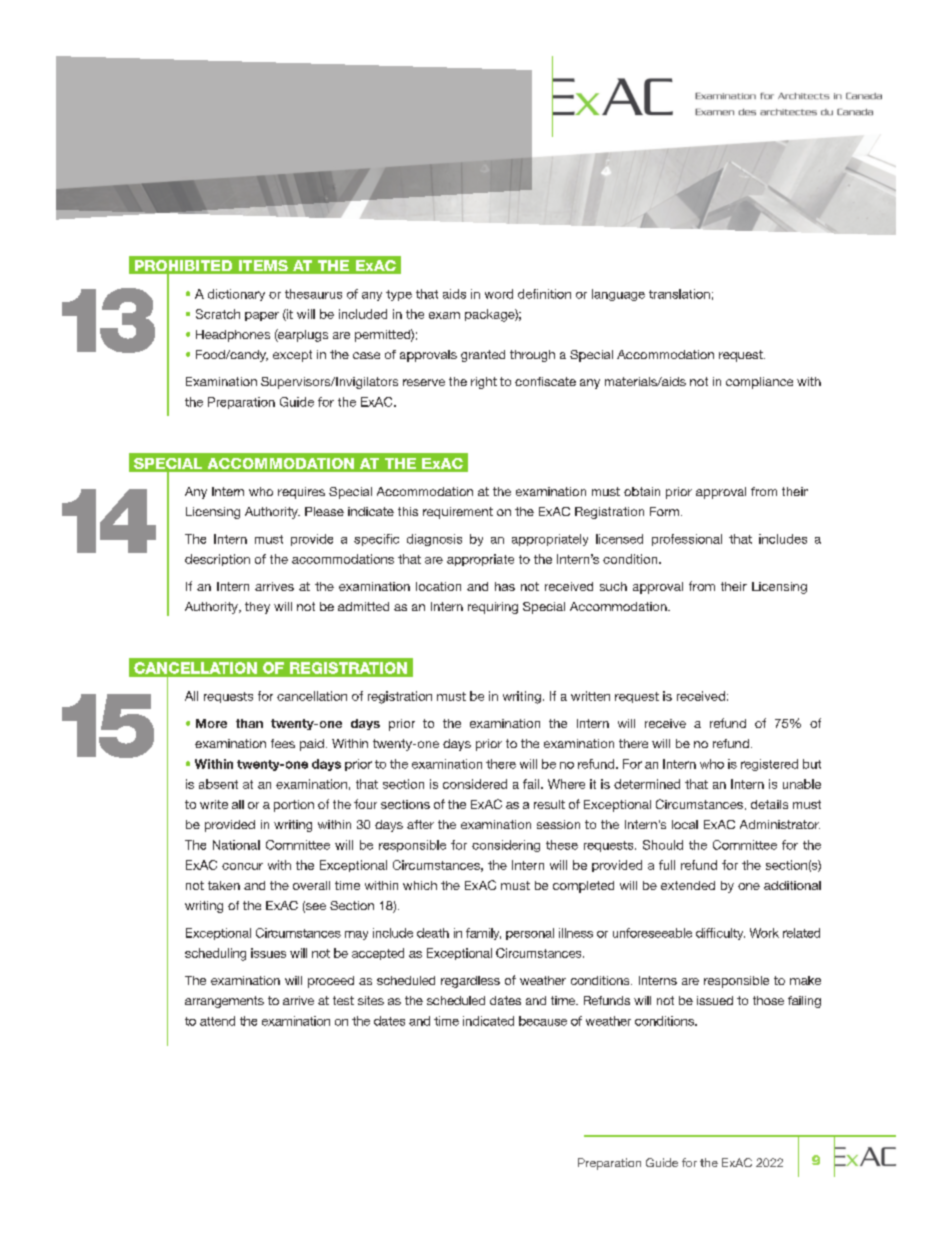 This screenshot has height=1233, width=952. Describe the element at coordinates (283, 743) in the screenshot. I see `fees` at that location.
